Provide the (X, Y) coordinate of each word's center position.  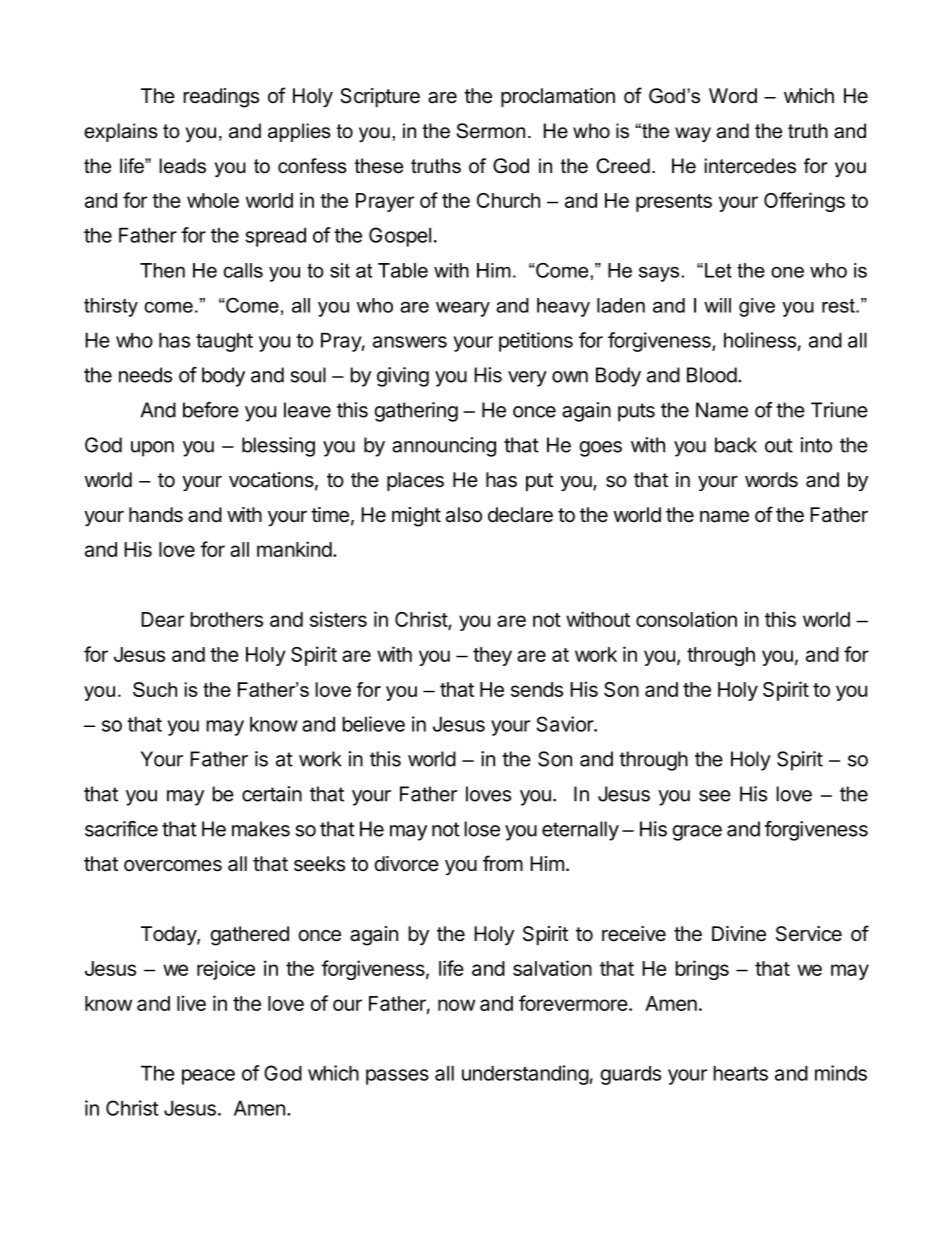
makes (261, 829)
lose (482, 829)
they (492, 656)
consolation (686, 619)
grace (697, 833)
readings (221, 98)
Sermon (490, 131)
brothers (226, 619)
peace (208, 1077)
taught (224, 342)
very (527, 379)
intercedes (750, 166)
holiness (760, 340)
